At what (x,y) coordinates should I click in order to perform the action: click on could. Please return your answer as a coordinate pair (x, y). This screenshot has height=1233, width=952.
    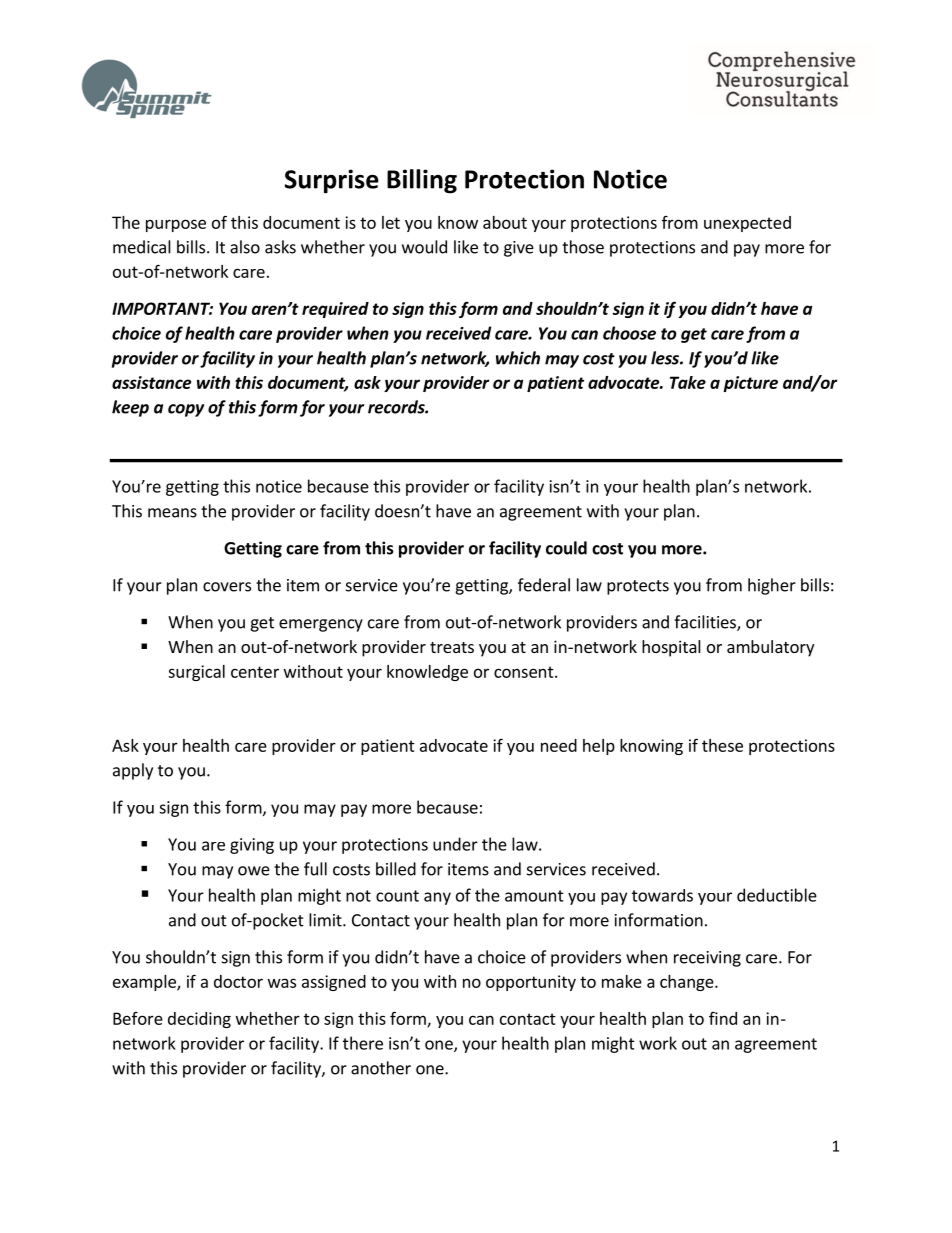
    Looking at the image, I should click on (566, 548).
